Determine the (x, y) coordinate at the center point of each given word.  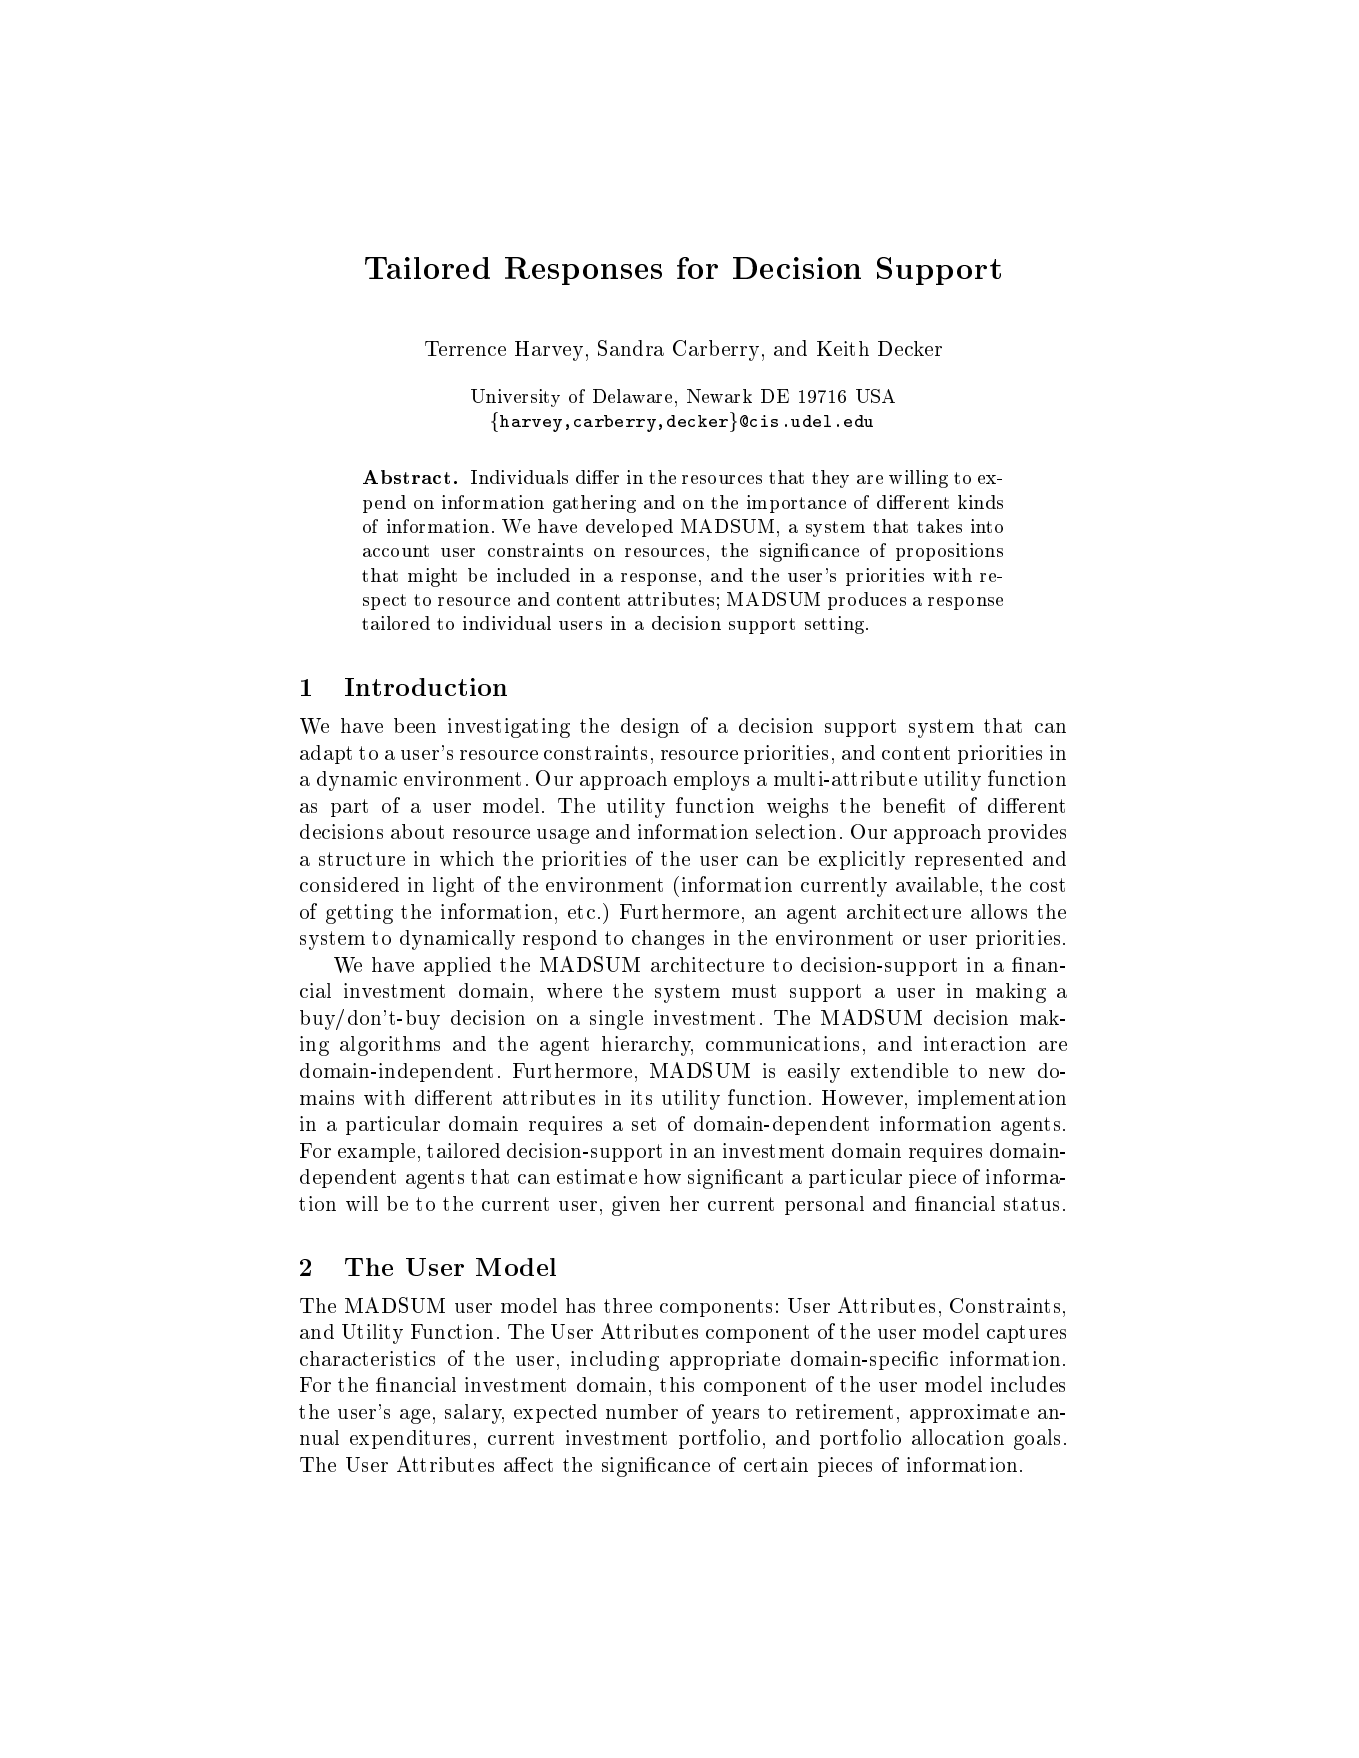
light (453, 887)
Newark (719, 396)
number (642, 1411)
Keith (843, 348)
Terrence (465, 348)
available (937, 884)
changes (668, 940)
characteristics (367, 1358)
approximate (969, 1413)
